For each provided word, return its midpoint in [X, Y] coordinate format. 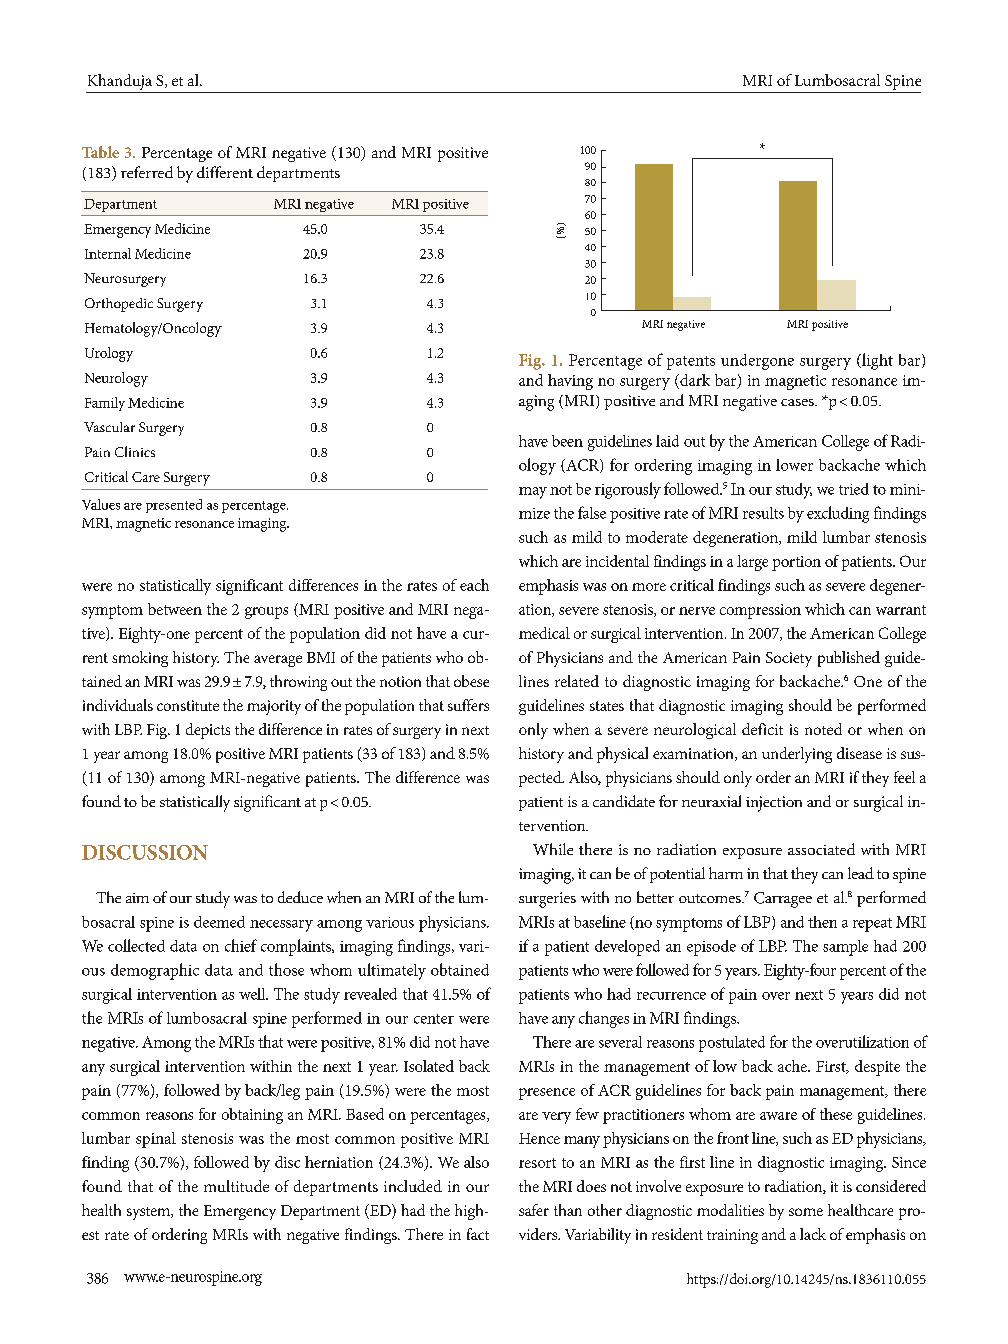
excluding [838, 514]
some [806, 1212]
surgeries [547, 900]
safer [534, 1210]
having [570, 382]
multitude [236, 1186]
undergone [757, 362]
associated [821, 849]
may [533, 493]
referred [147, 172]
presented [174, 506]
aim [137, 898]
